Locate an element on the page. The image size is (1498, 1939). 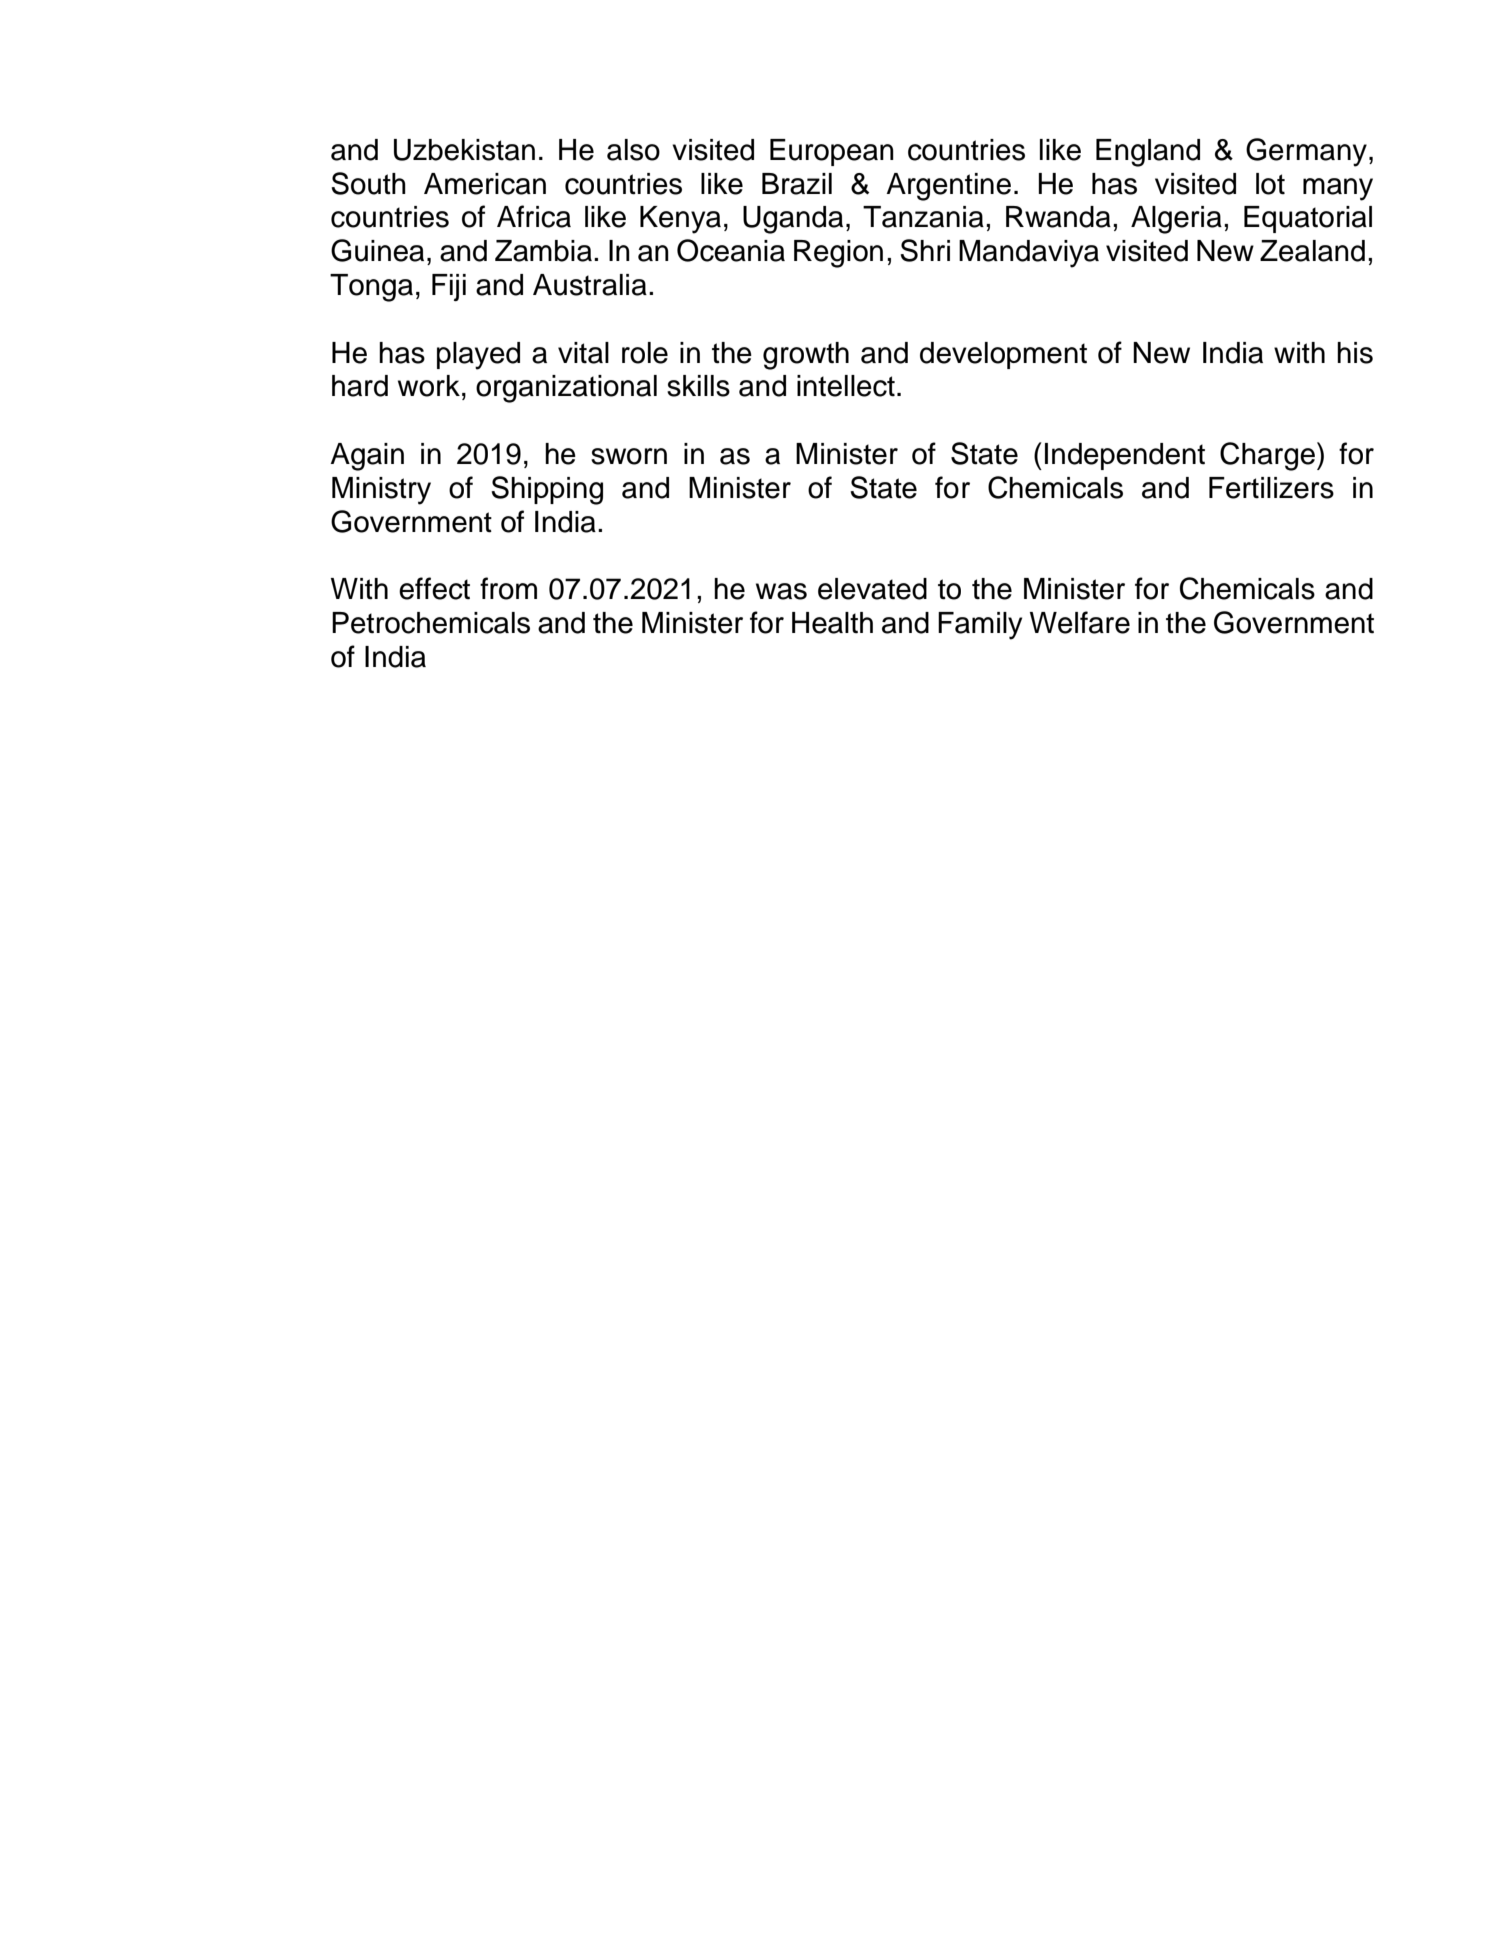
lot is located at coordinates (1270, 184).
